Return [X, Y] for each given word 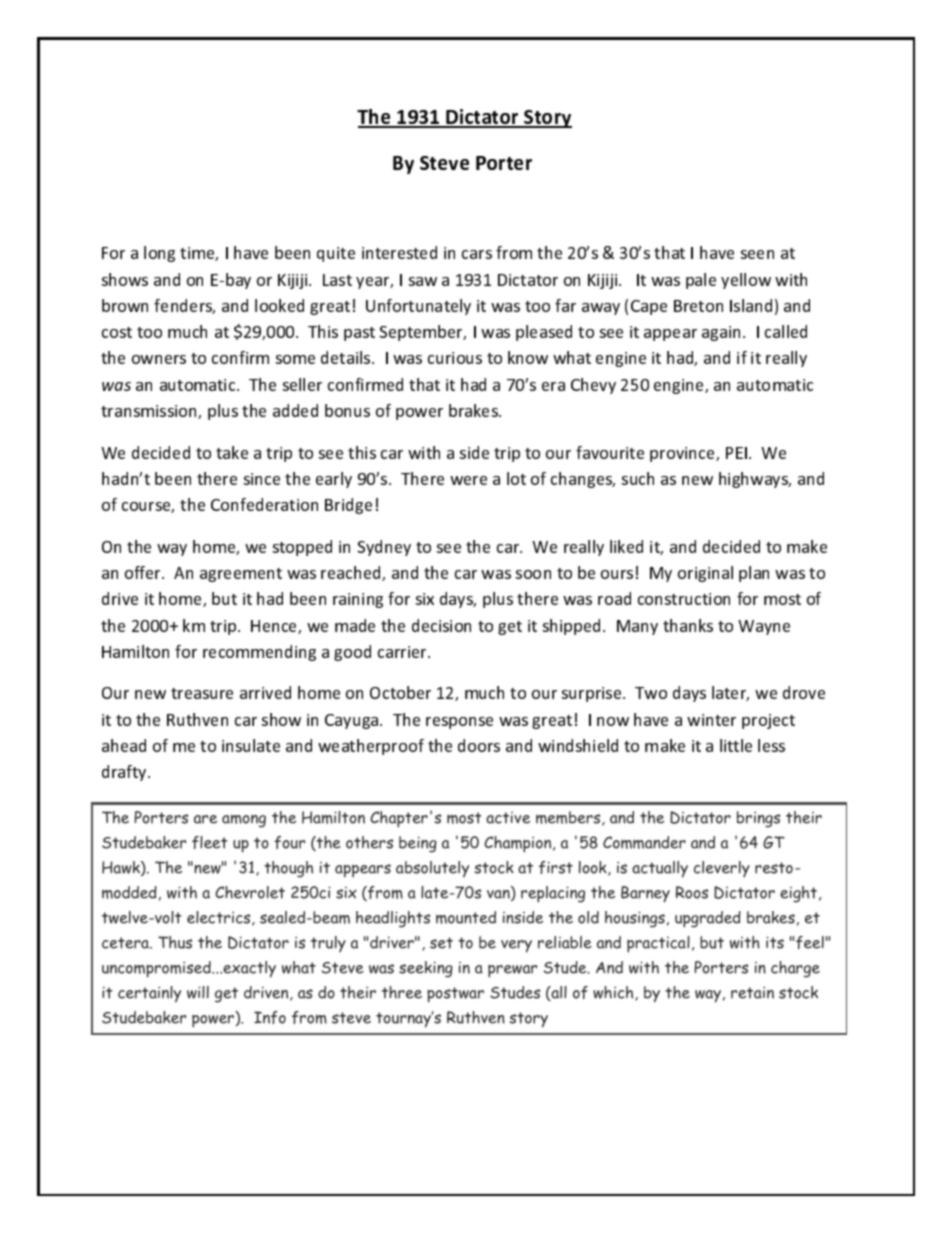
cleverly [722, 869]
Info [270, 1017]
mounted [466, 917]
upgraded [708, 919]
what [299, 967]
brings [758, 819]
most [464, 818]
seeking [426, 969]
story [529, 1020]
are [205, 819]
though [288, 869]
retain [752, 992]
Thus [175, 942]
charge [795, 969]
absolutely [432, 869]
